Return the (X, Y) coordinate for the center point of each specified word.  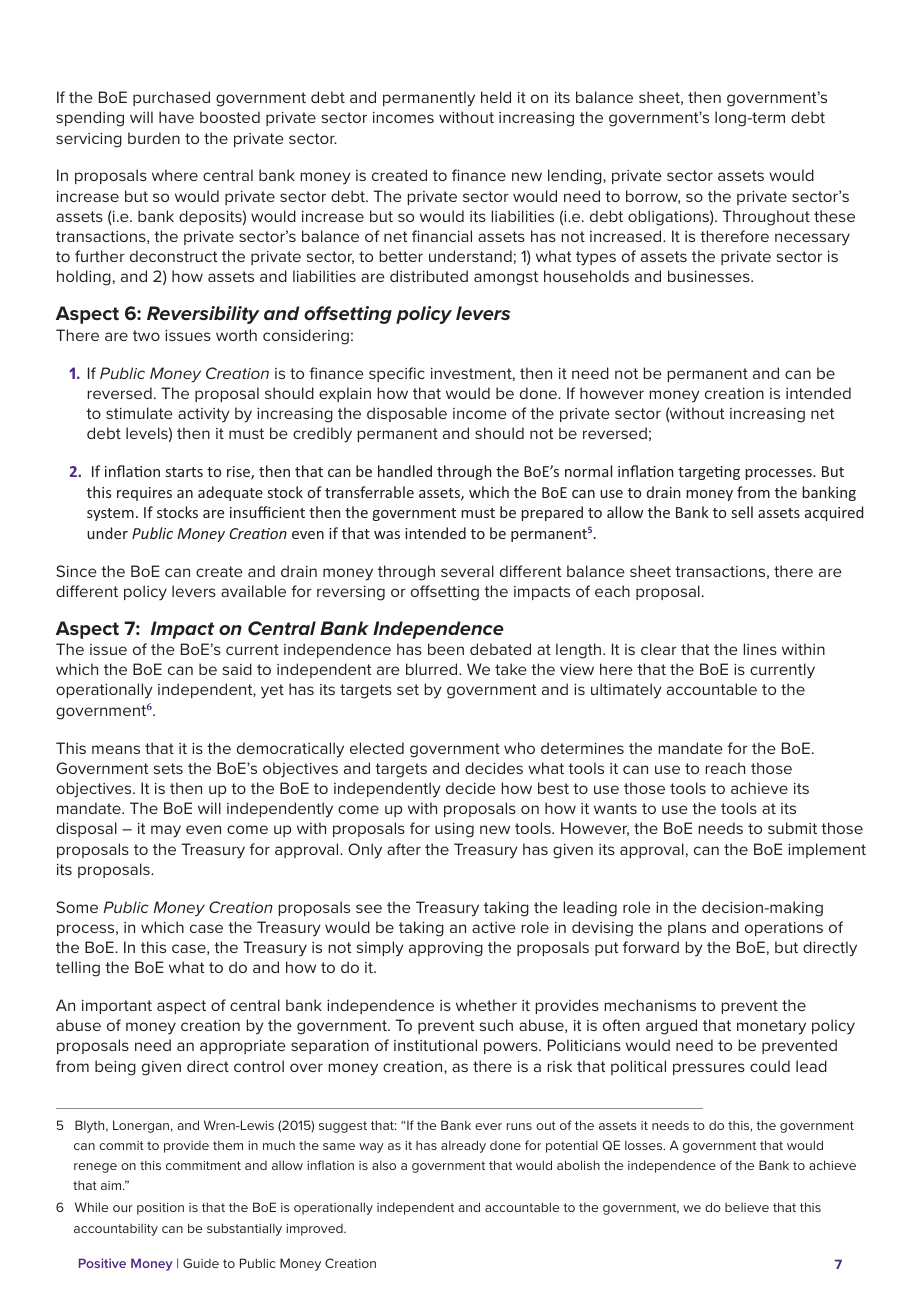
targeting (709, 473)
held (496, 97)
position (160, 1209)
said (237, 669)
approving (446, 949)
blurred (433, 669)
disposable (407, 414)
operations (784, 929)
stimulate (139, 413)
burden (154, 138)
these (834, 216)
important (117, 1007)
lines (760, 649)
